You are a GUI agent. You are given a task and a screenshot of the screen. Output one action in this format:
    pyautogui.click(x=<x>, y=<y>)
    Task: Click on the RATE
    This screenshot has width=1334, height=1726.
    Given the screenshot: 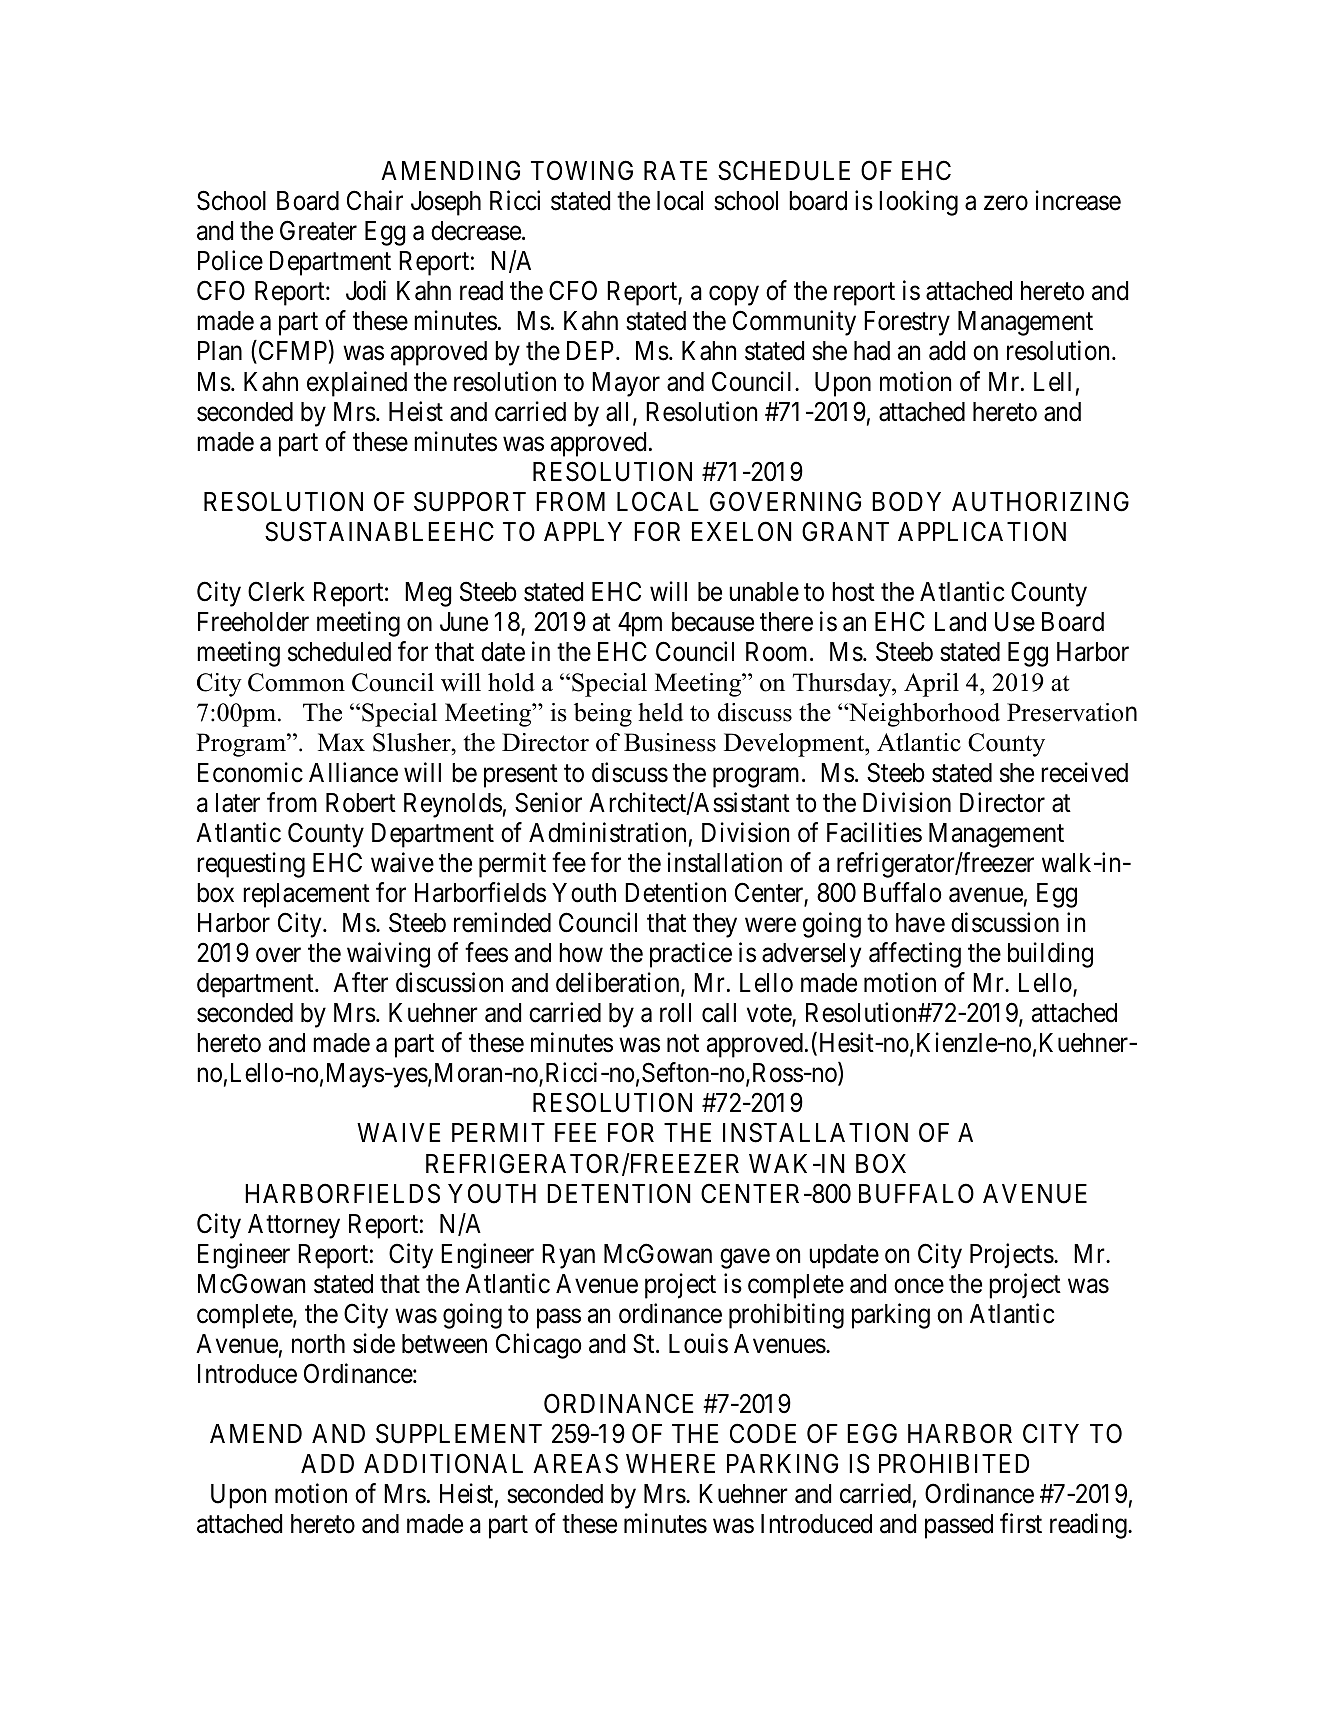 What is the action you would take?
    pyautogui.click(x=675, y=170)
